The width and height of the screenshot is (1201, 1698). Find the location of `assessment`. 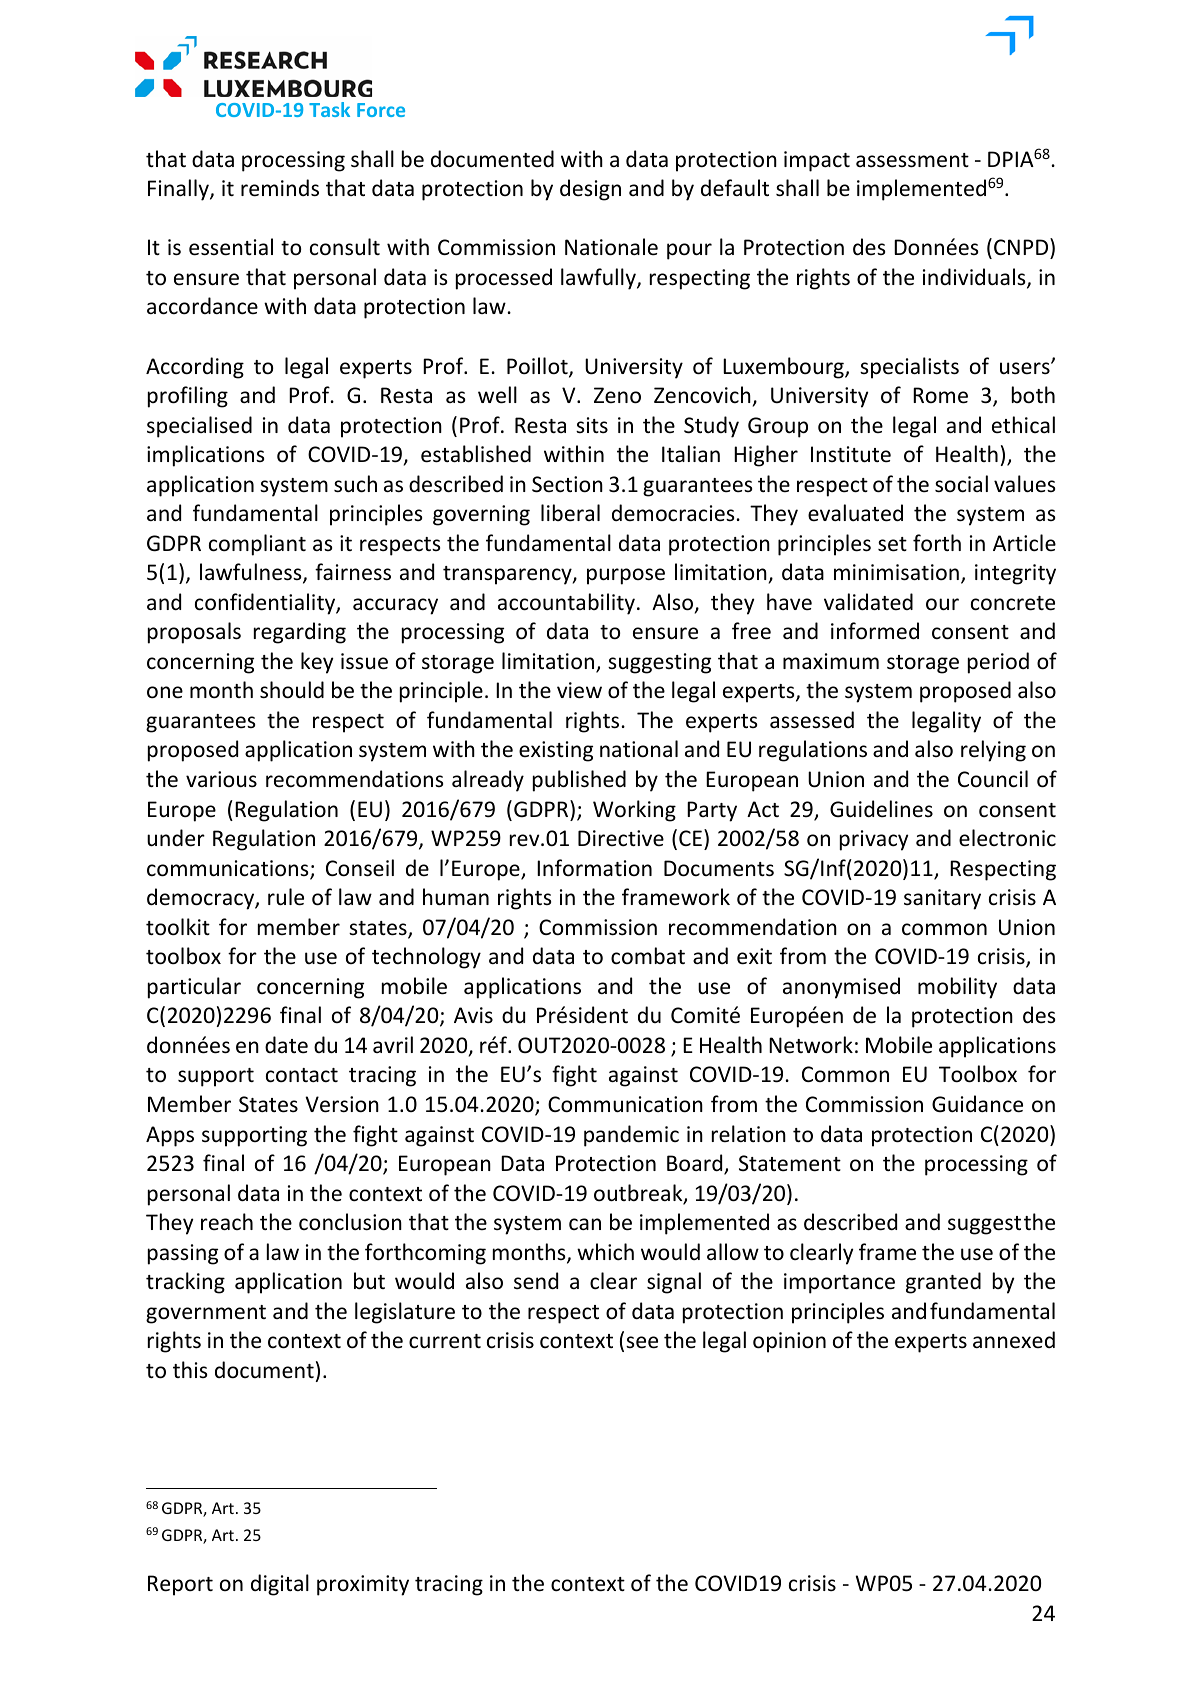

assessment is located at coordinates (912, 160).
